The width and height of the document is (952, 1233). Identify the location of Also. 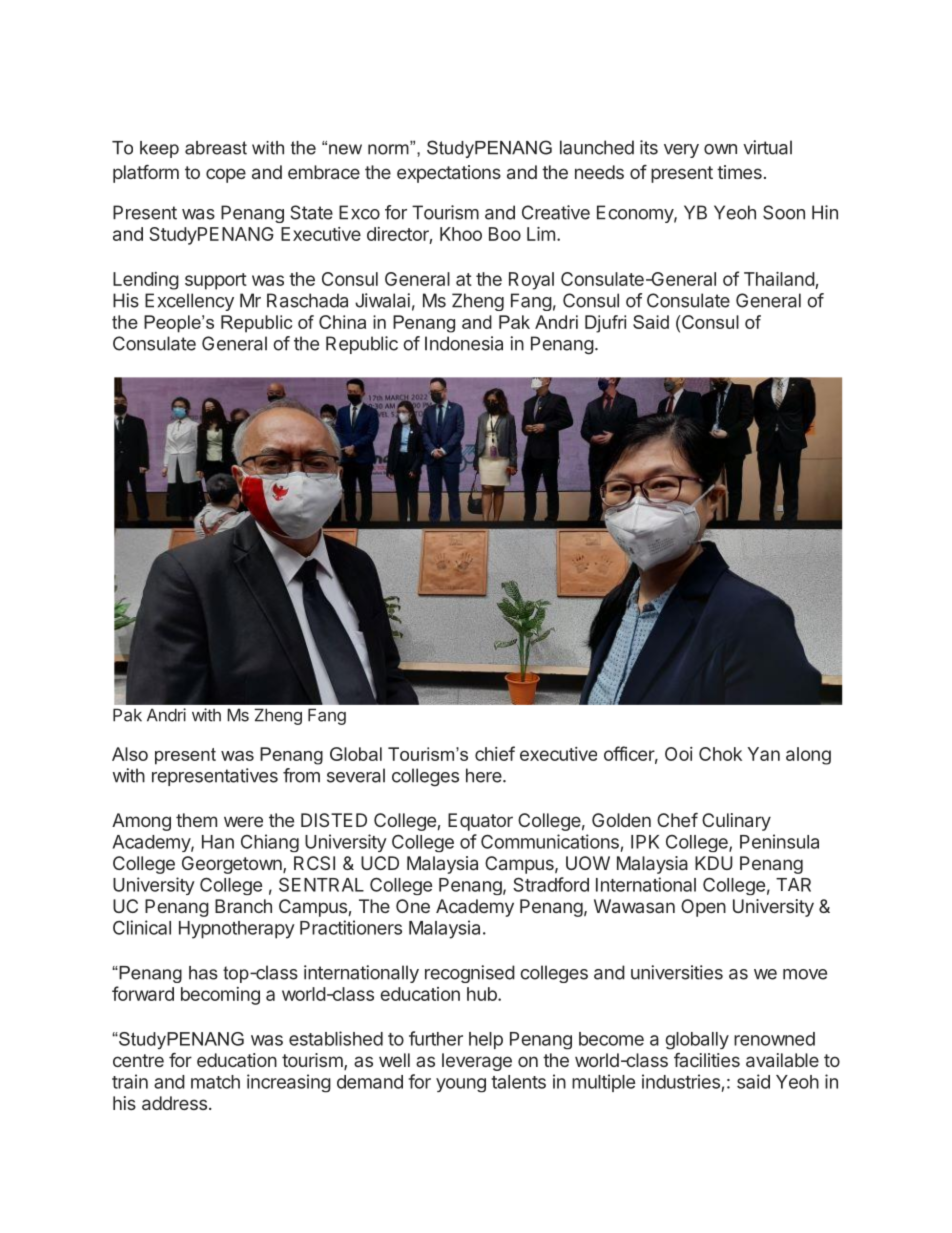
(130, 754).
